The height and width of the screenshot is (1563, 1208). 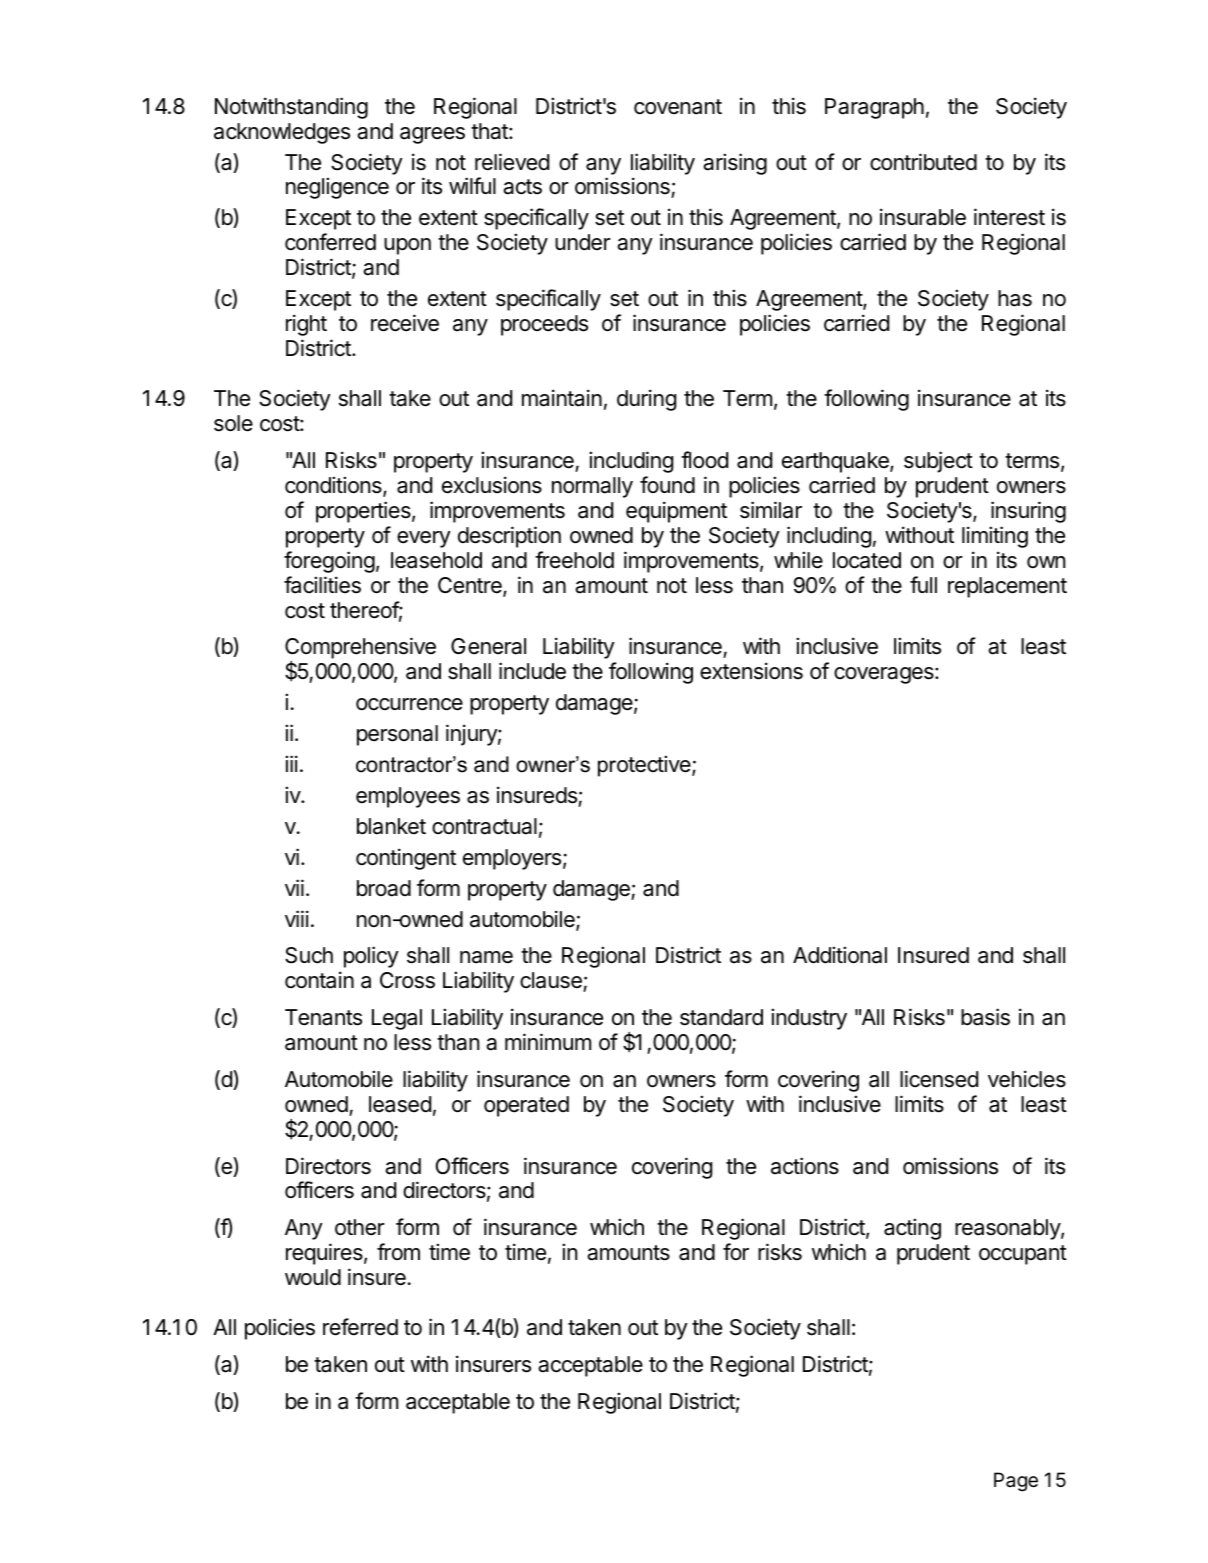 I want to click on contributed, so click(x=923, y=162).
